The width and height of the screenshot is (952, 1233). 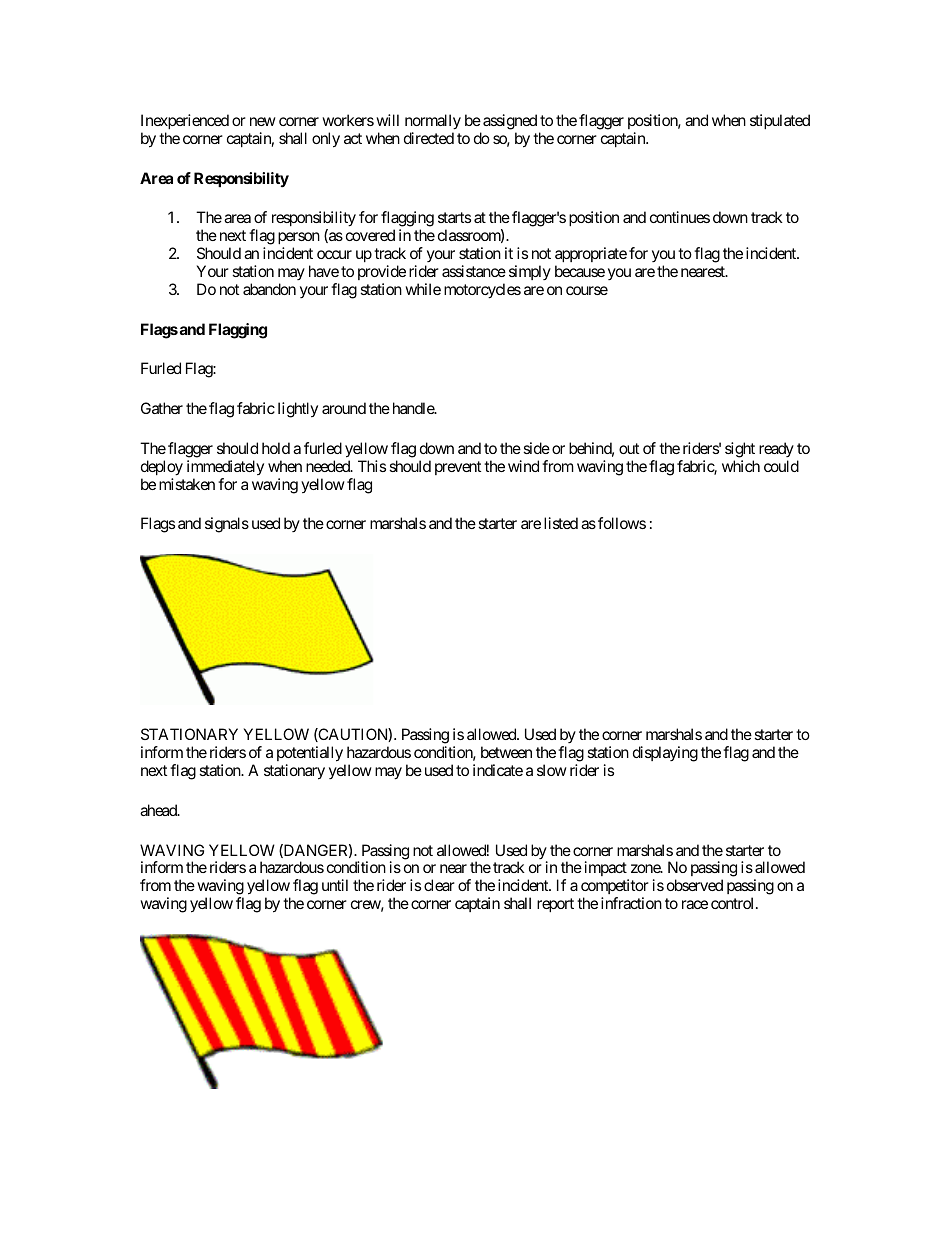 I want to click on stipulated, so click(x=780, y=121).
